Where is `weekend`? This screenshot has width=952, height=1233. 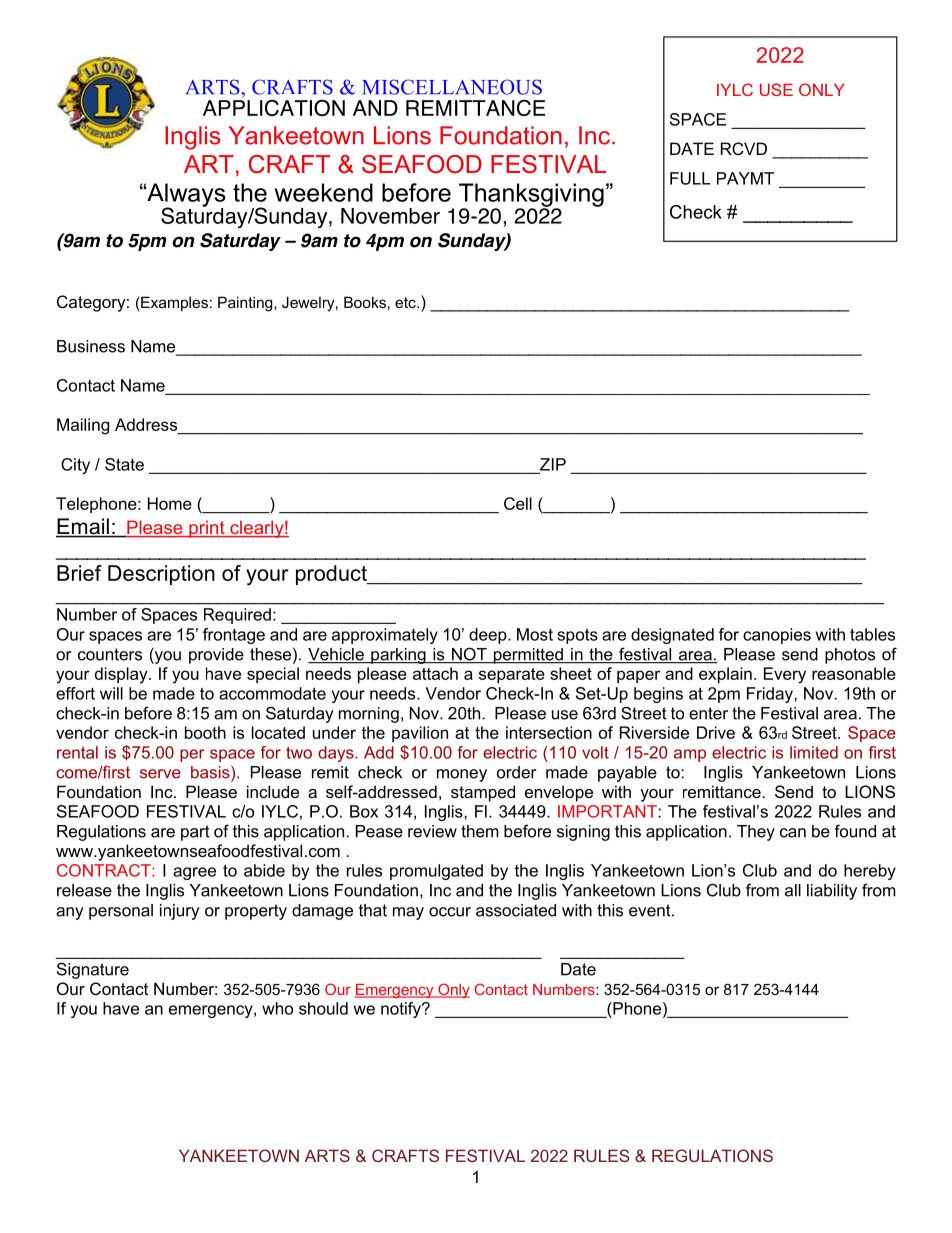
weekend is located at coordinates (324, 192).
